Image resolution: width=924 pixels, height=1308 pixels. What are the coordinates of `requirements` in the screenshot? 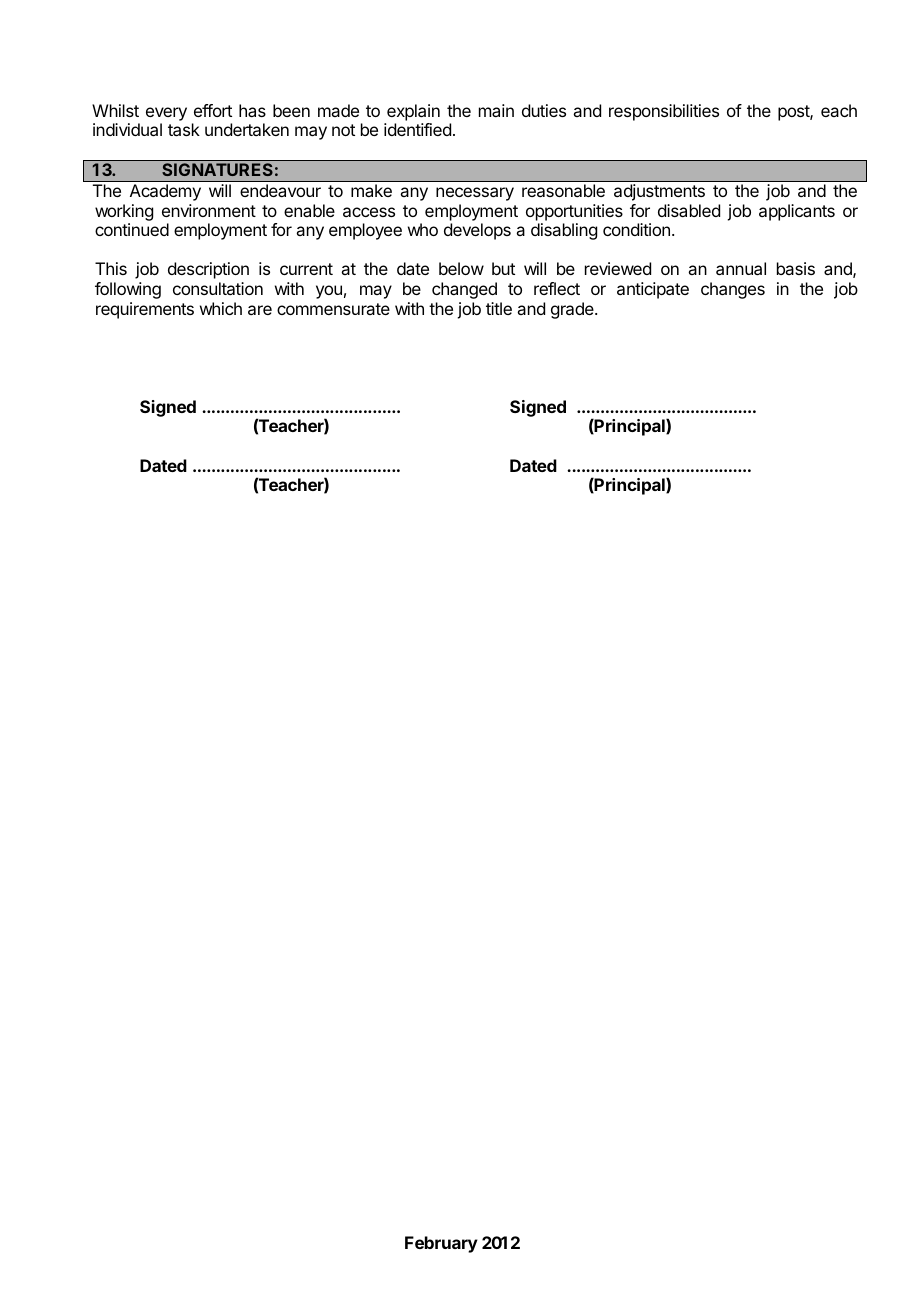 It's located at (145, 310).
